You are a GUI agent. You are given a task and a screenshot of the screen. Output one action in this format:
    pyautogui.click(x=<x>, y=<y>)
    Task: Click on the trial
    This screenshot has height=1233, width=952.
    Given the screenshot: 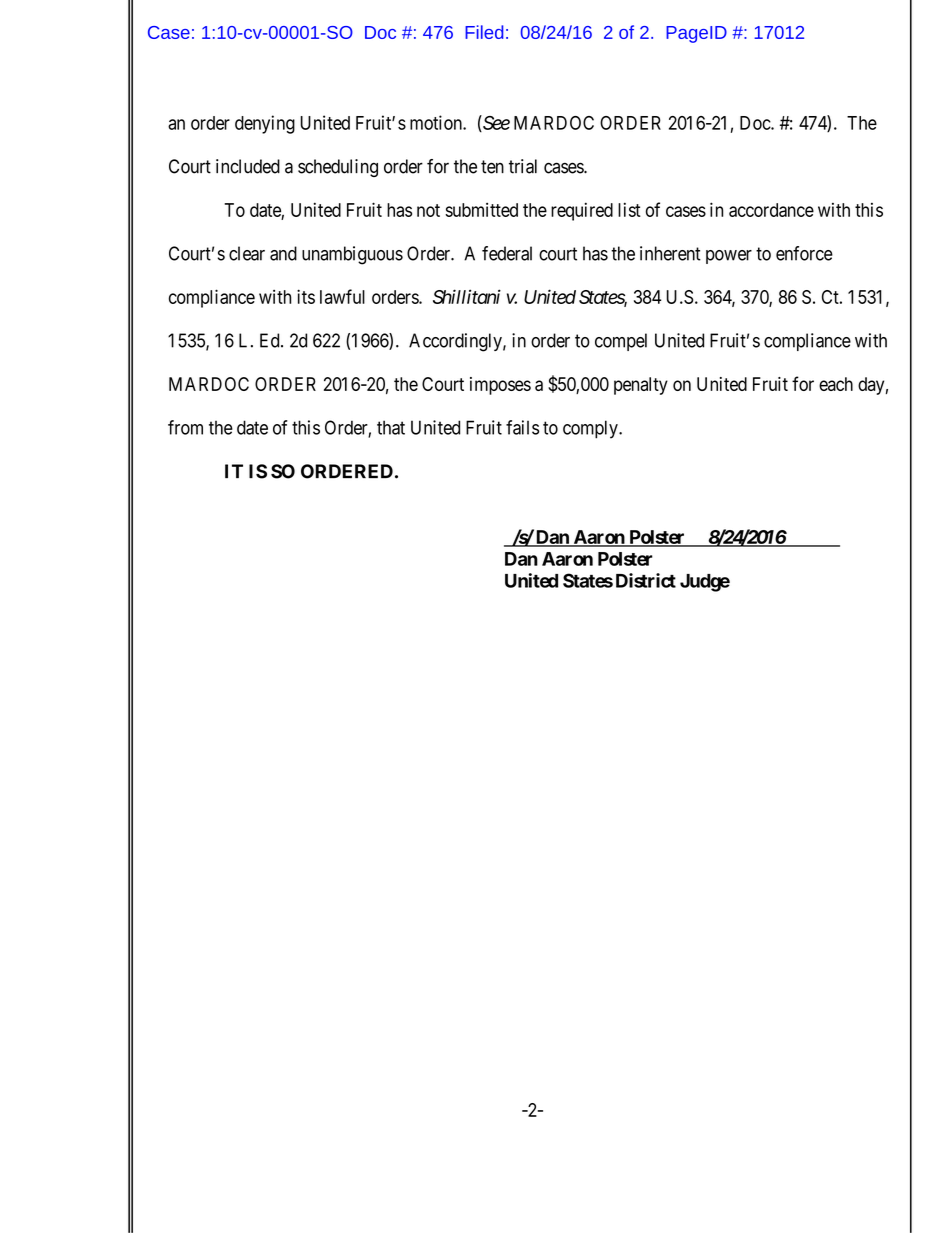 What is the action you would take?
    pyautogui.click(x=523, y=166)
